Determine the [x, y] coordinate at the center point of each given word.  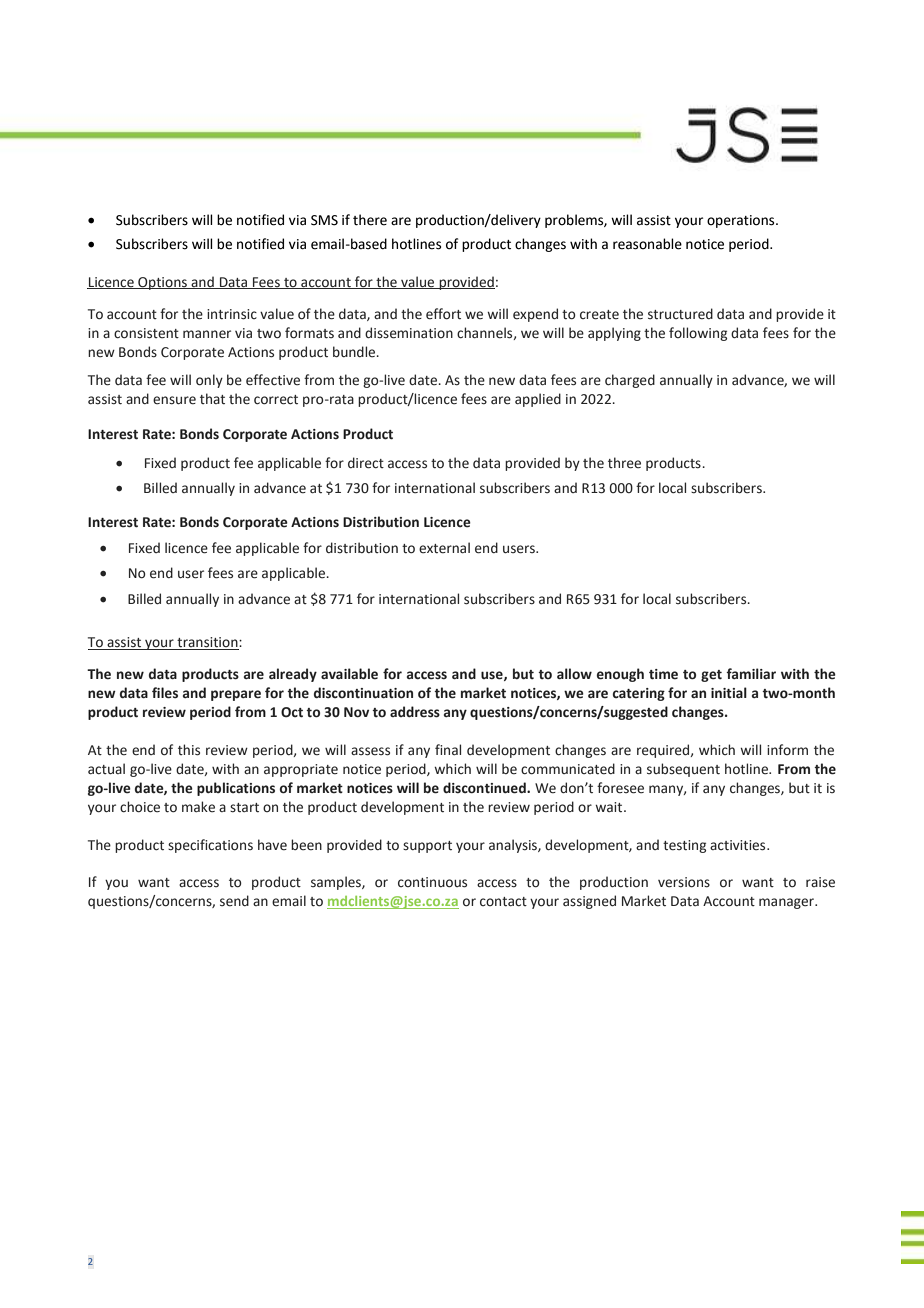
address [415, 712]
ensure [174, 400]
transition [207, 643]
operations [742, 221]
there [370, 220]
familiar [751, 673]
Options [162, 283]
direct [366, 463]
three [624, 463]
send [234, 901]
